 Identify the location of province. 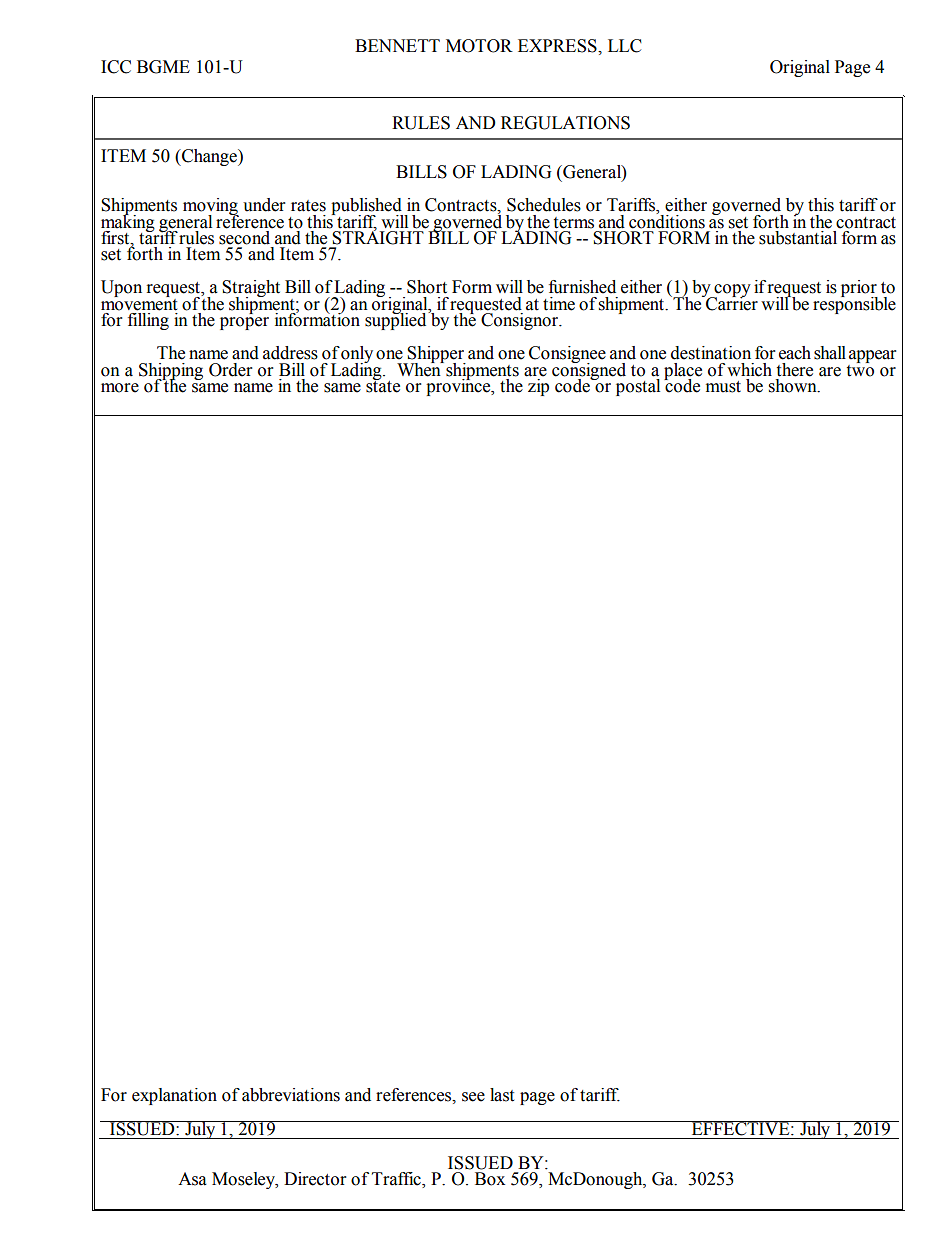
(459, 386).
